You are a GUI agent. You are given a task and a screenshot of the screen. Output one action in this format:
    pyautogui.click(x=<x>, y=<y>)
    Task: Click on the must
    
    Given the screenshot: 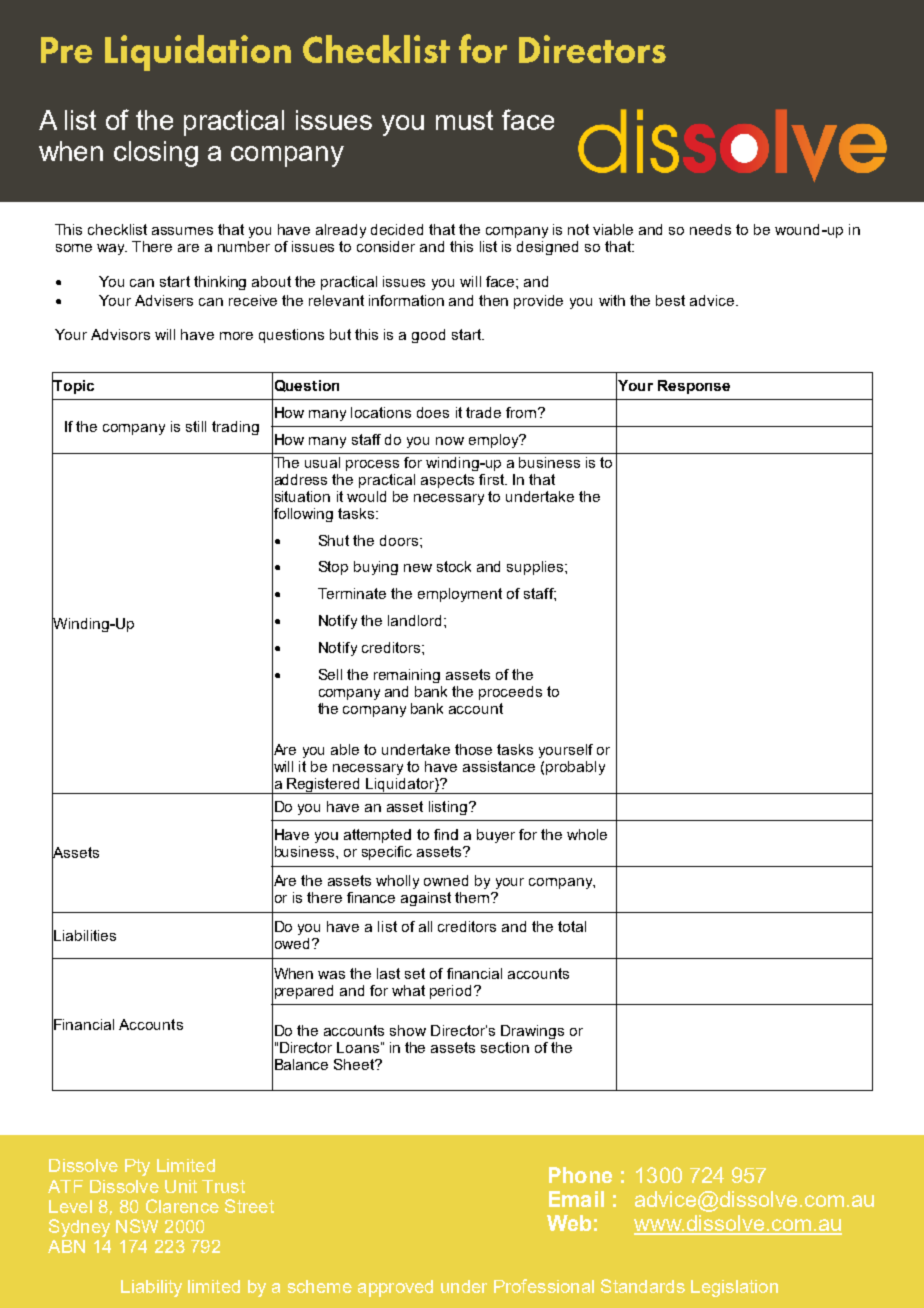 What is the action you would take?
    pyautogui.click(x=464, y=120)
